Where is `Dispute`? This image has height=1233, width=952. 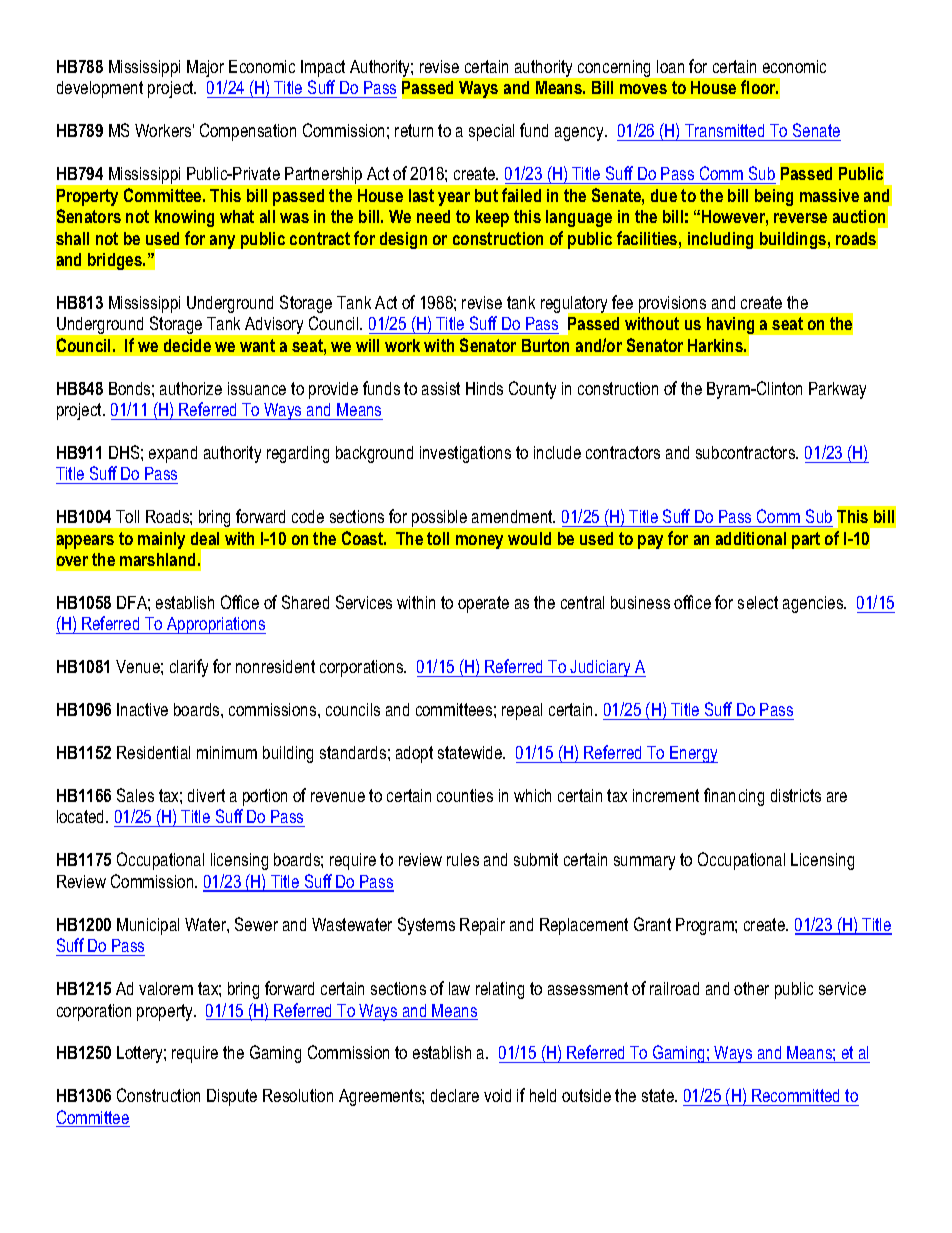 Dispute is located at coordinates (232, 1097).
